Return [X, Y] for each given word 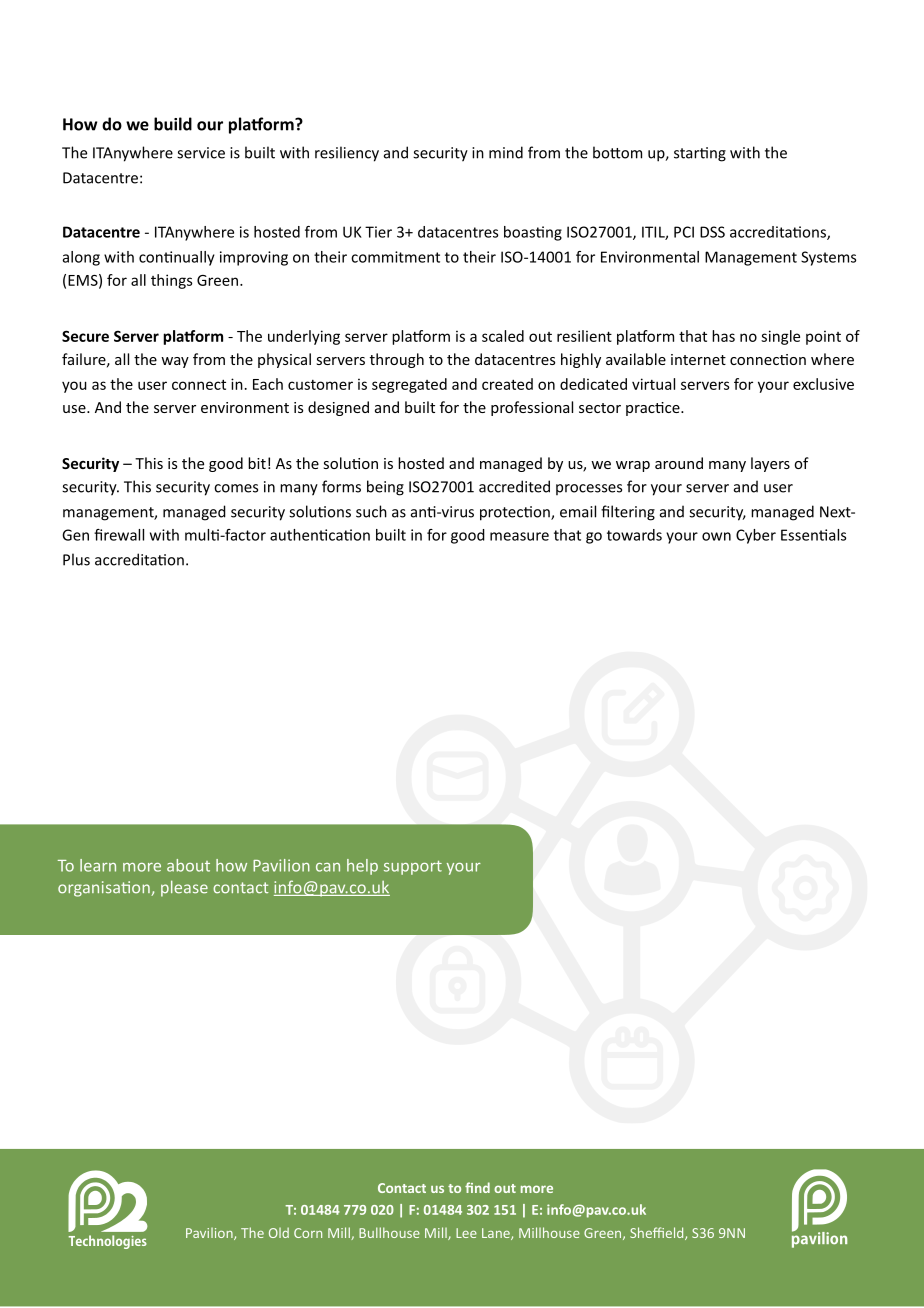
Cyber [756, 536]
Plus [76, 559]
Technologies [108, 1242]
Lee [466, 1233]
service [201, 153]
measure [519, 536]
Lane [497, 1234]
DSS [712, 232]
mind [506, 152]
